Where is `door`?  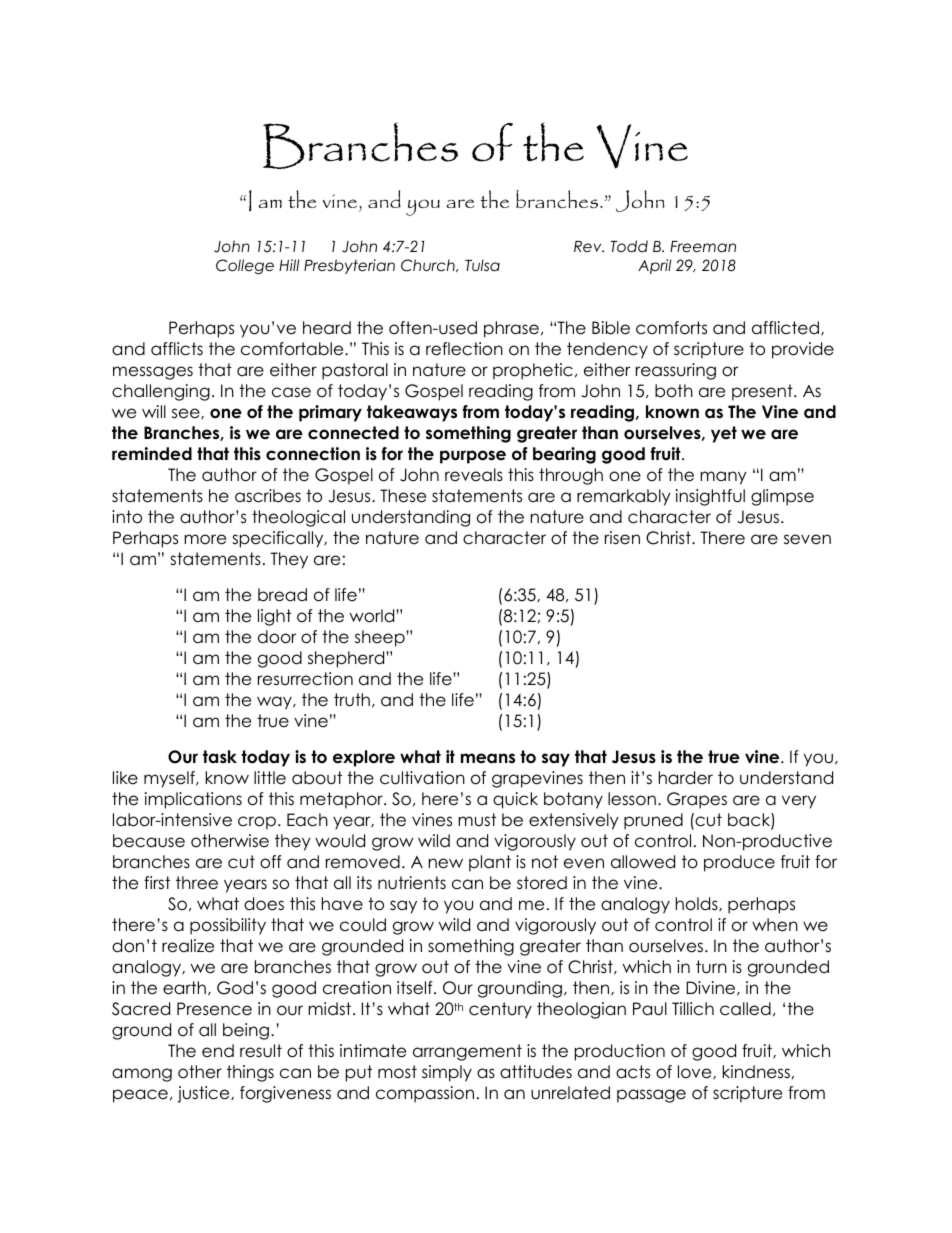
door is located at coordinates (277, 637).
